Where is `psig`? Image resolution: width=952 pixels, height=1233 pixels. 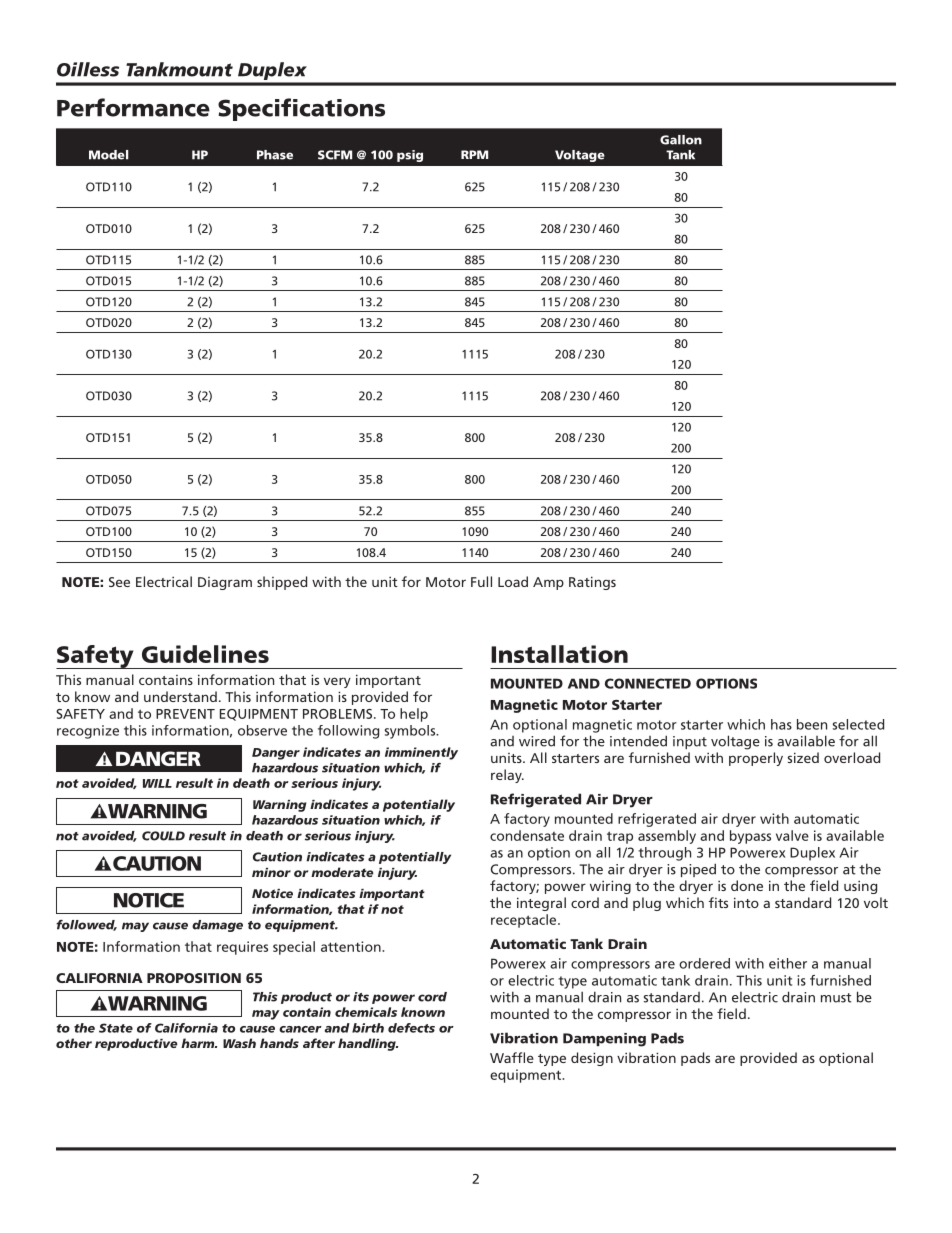
psig is located at coordinates (410, 156).
